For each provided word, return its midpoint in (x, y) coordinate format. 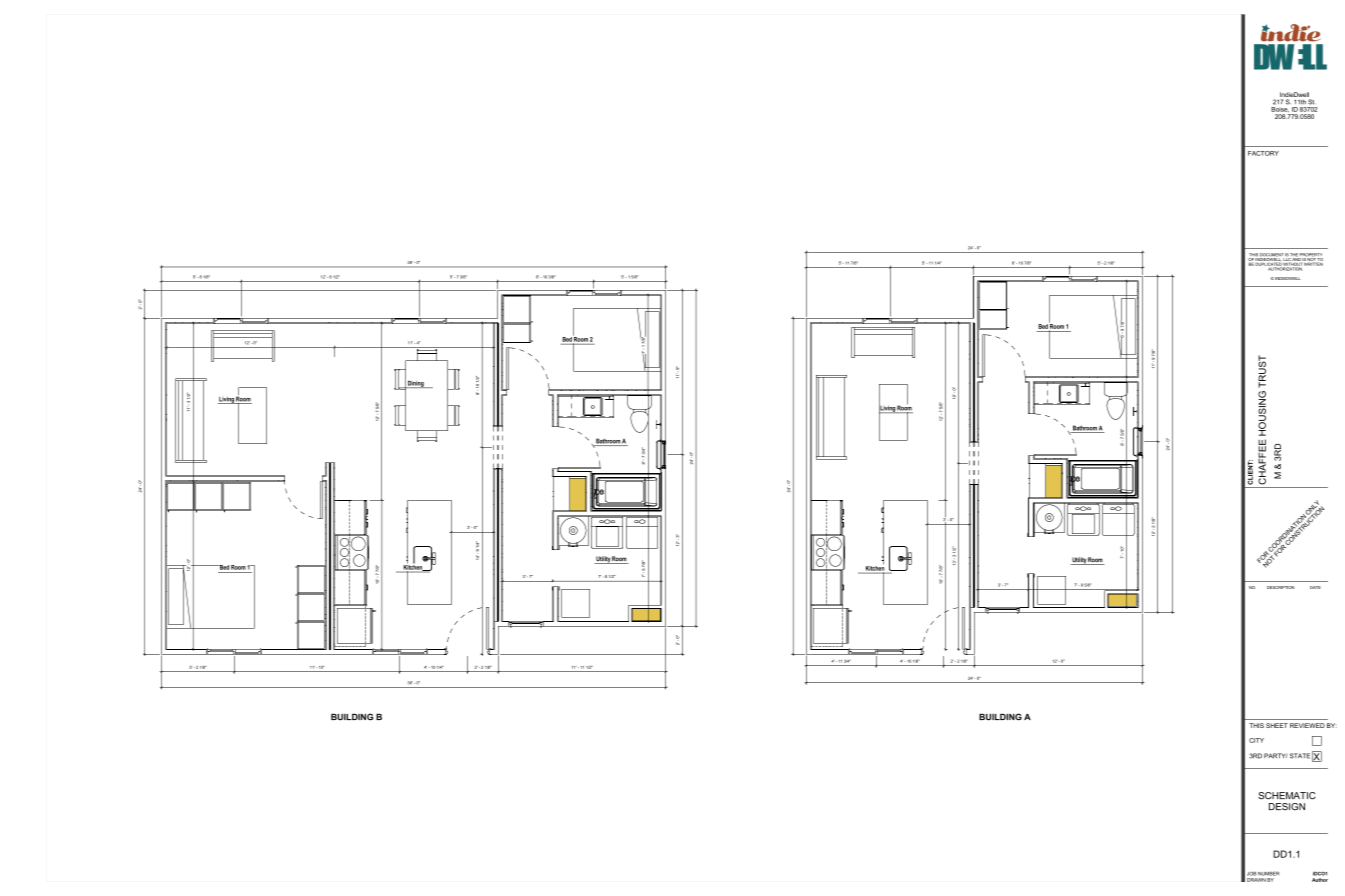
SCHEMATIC (1287, 796)
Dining (416, 384)
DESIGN (1287, 807)
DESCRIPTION (1280, 587)
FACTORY (1263, 153)
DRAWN (1256, 880)
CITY (1256, 740)
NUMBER (1268, 874)
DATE (1315, 587)
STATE (1300, 756)
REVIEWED (1307, 725)
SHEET (1277, 725)
